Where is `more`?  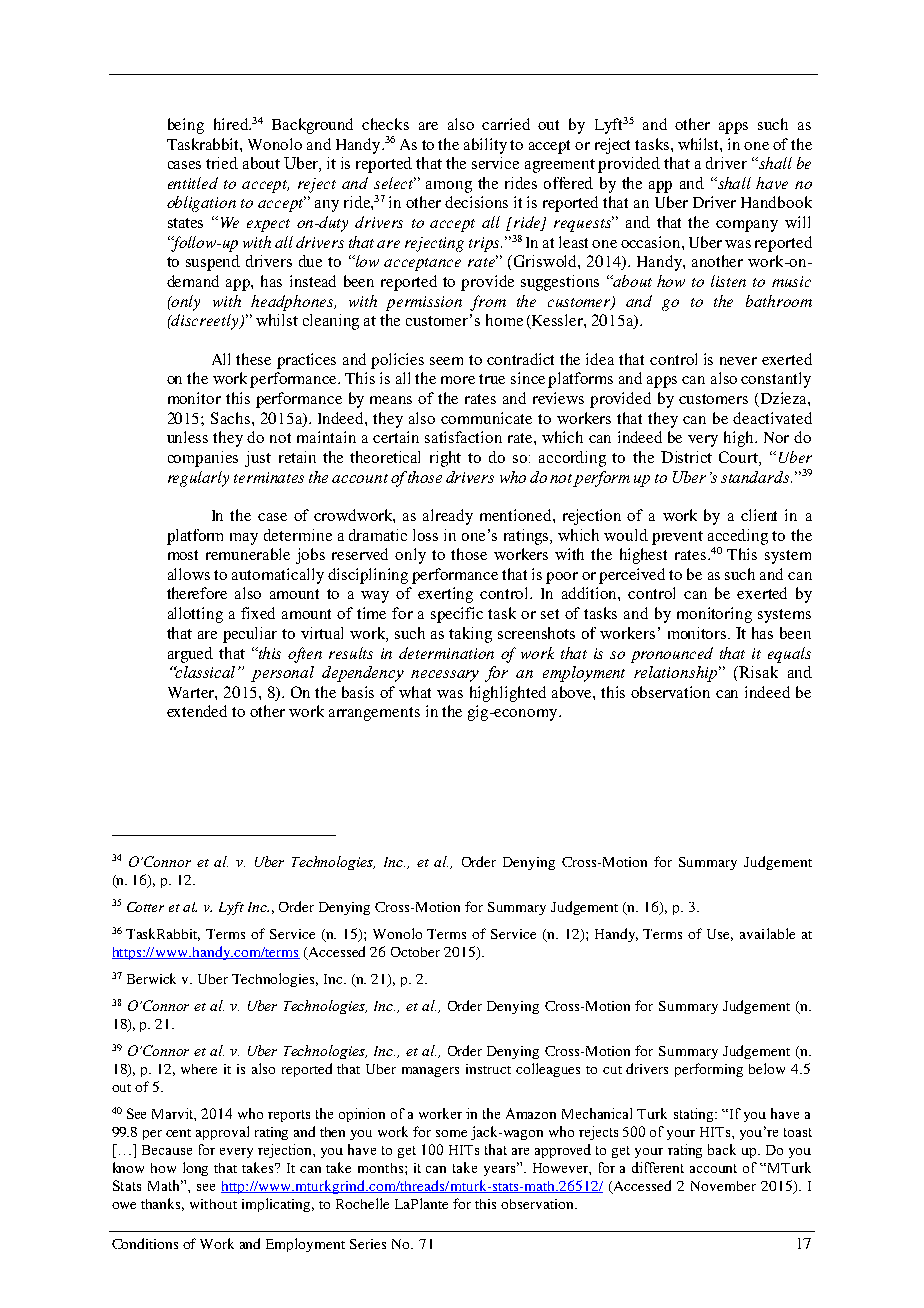 more is located at coordinates (458, 380).
